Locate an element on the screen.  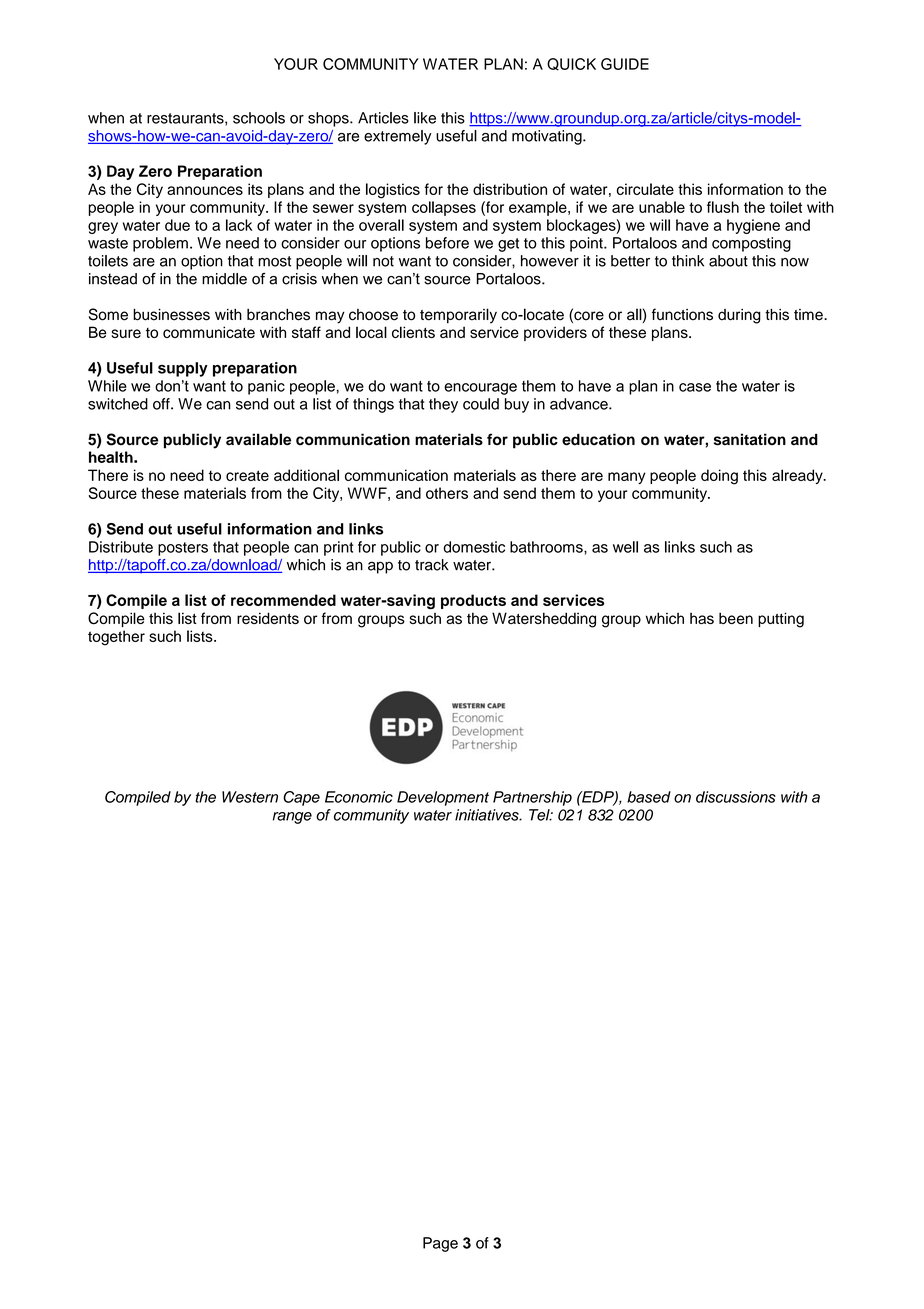
create is located at coordinates (247, 475).
